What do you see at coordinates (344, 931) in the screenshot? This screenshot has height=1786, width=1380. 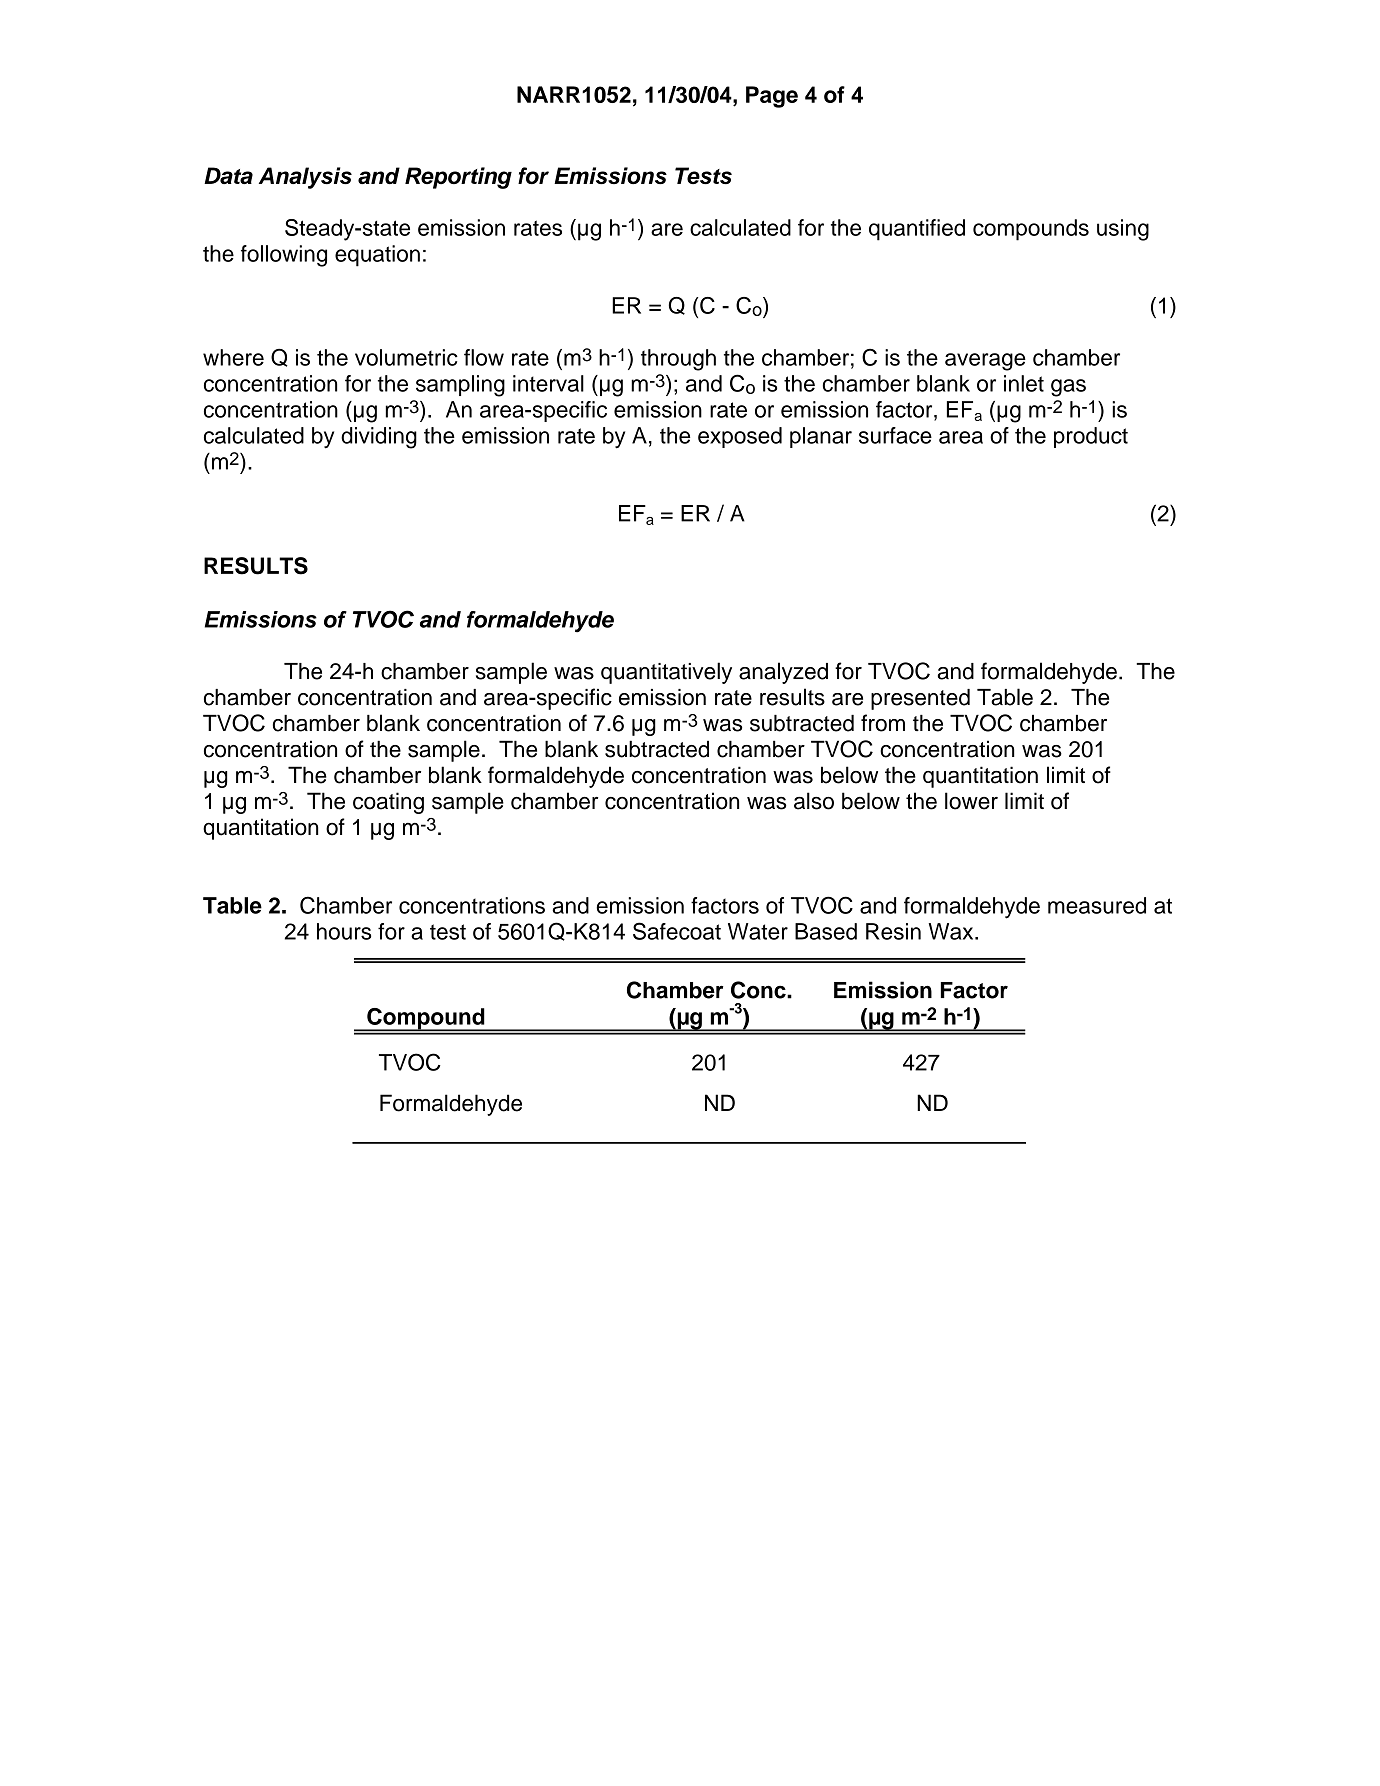 I see `hours` at bounding box center [344, 931].
